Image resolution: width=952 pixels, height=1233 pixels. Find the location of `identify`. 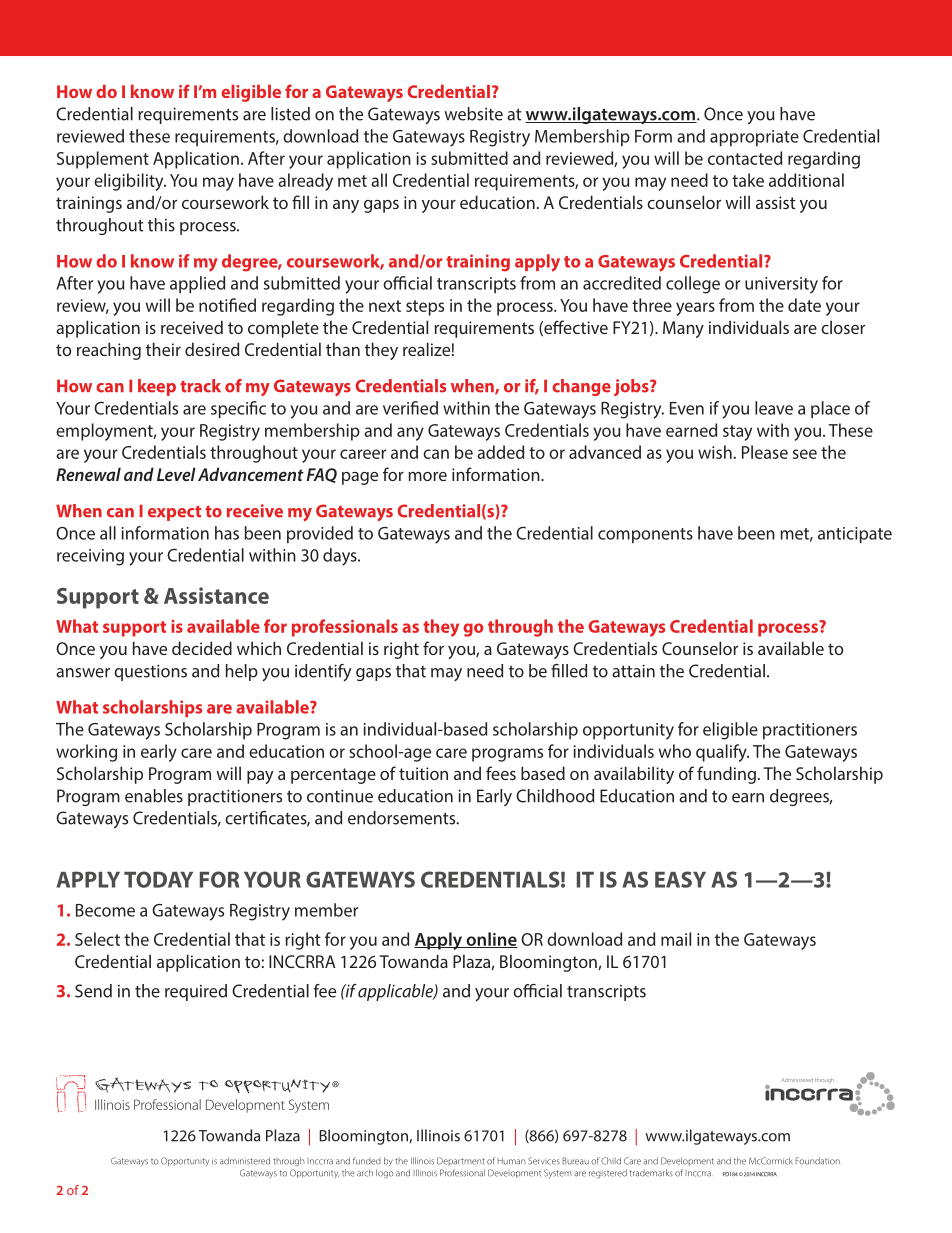

identify is located at coordinates (323, 672).
